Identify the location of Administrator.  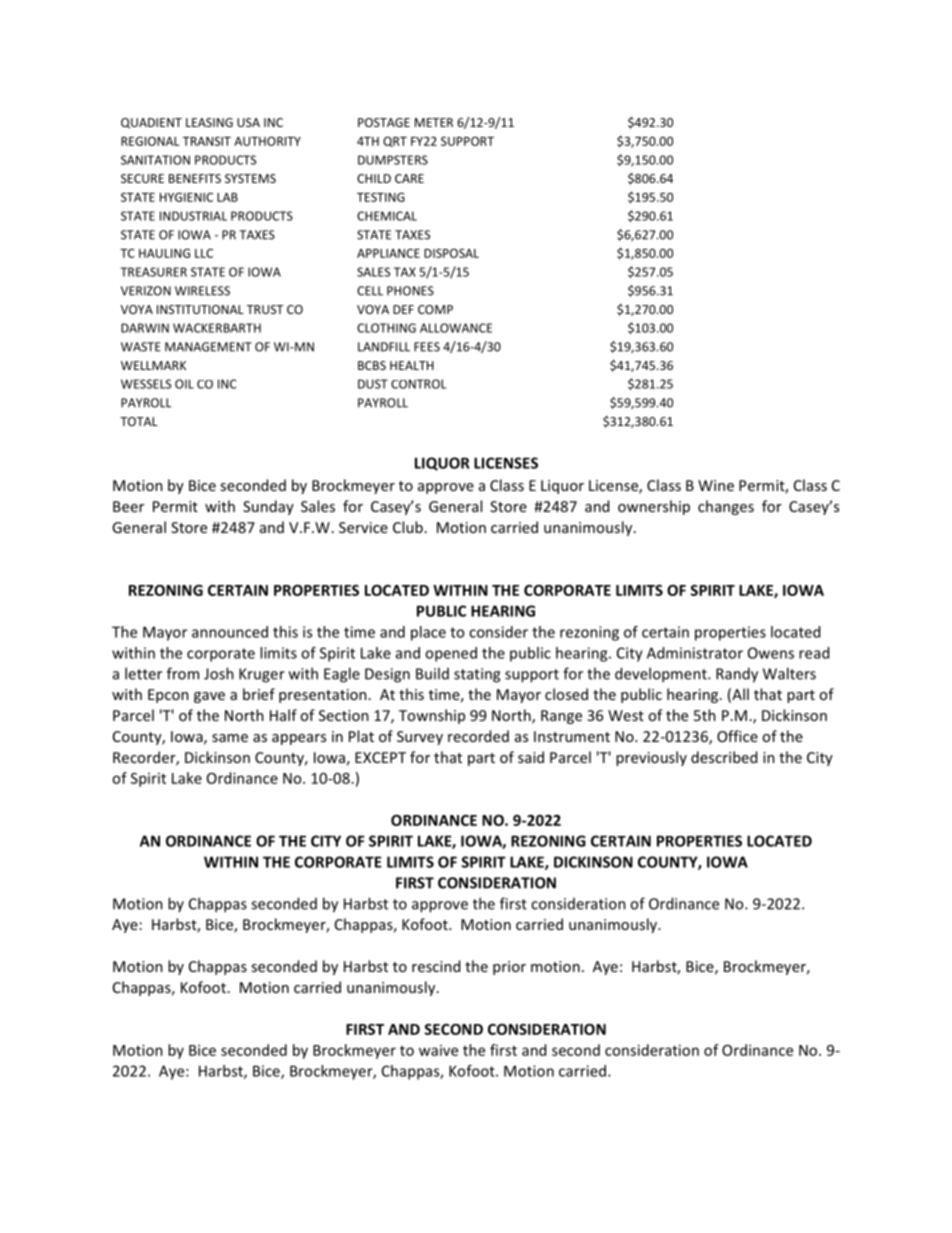
(695, 653).
